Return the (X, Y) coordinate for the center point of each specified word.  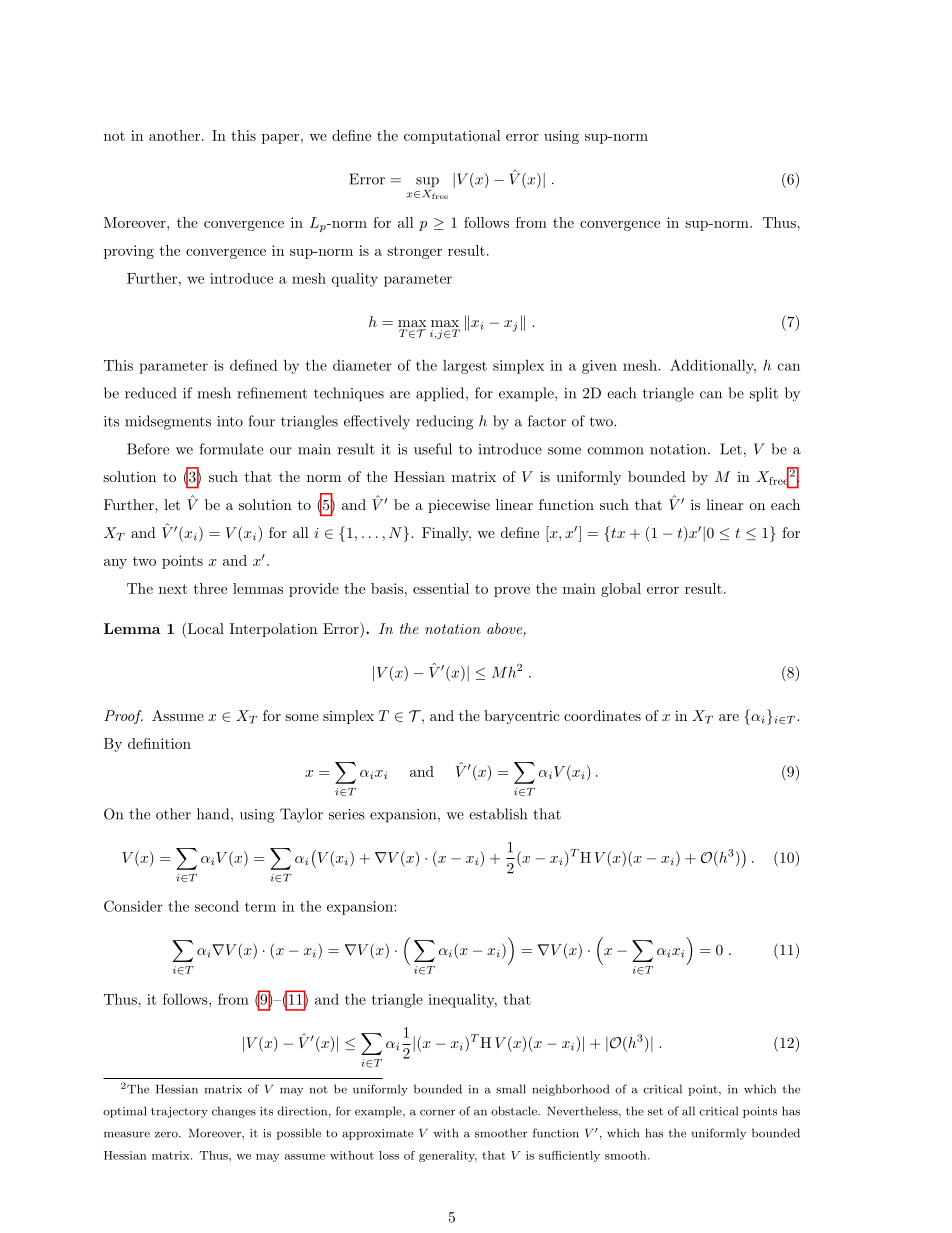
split (764, 394)
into (230, 421)
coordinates (602, 715)
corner (437, 1112)
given (599, 367)
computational (452, 137)
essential (441, 588)
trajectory (179, 1112)
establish (498, 814)
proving (129, 252)
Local (204, 630)
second (217, 906)
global (621, 590)
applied (440, 394)
